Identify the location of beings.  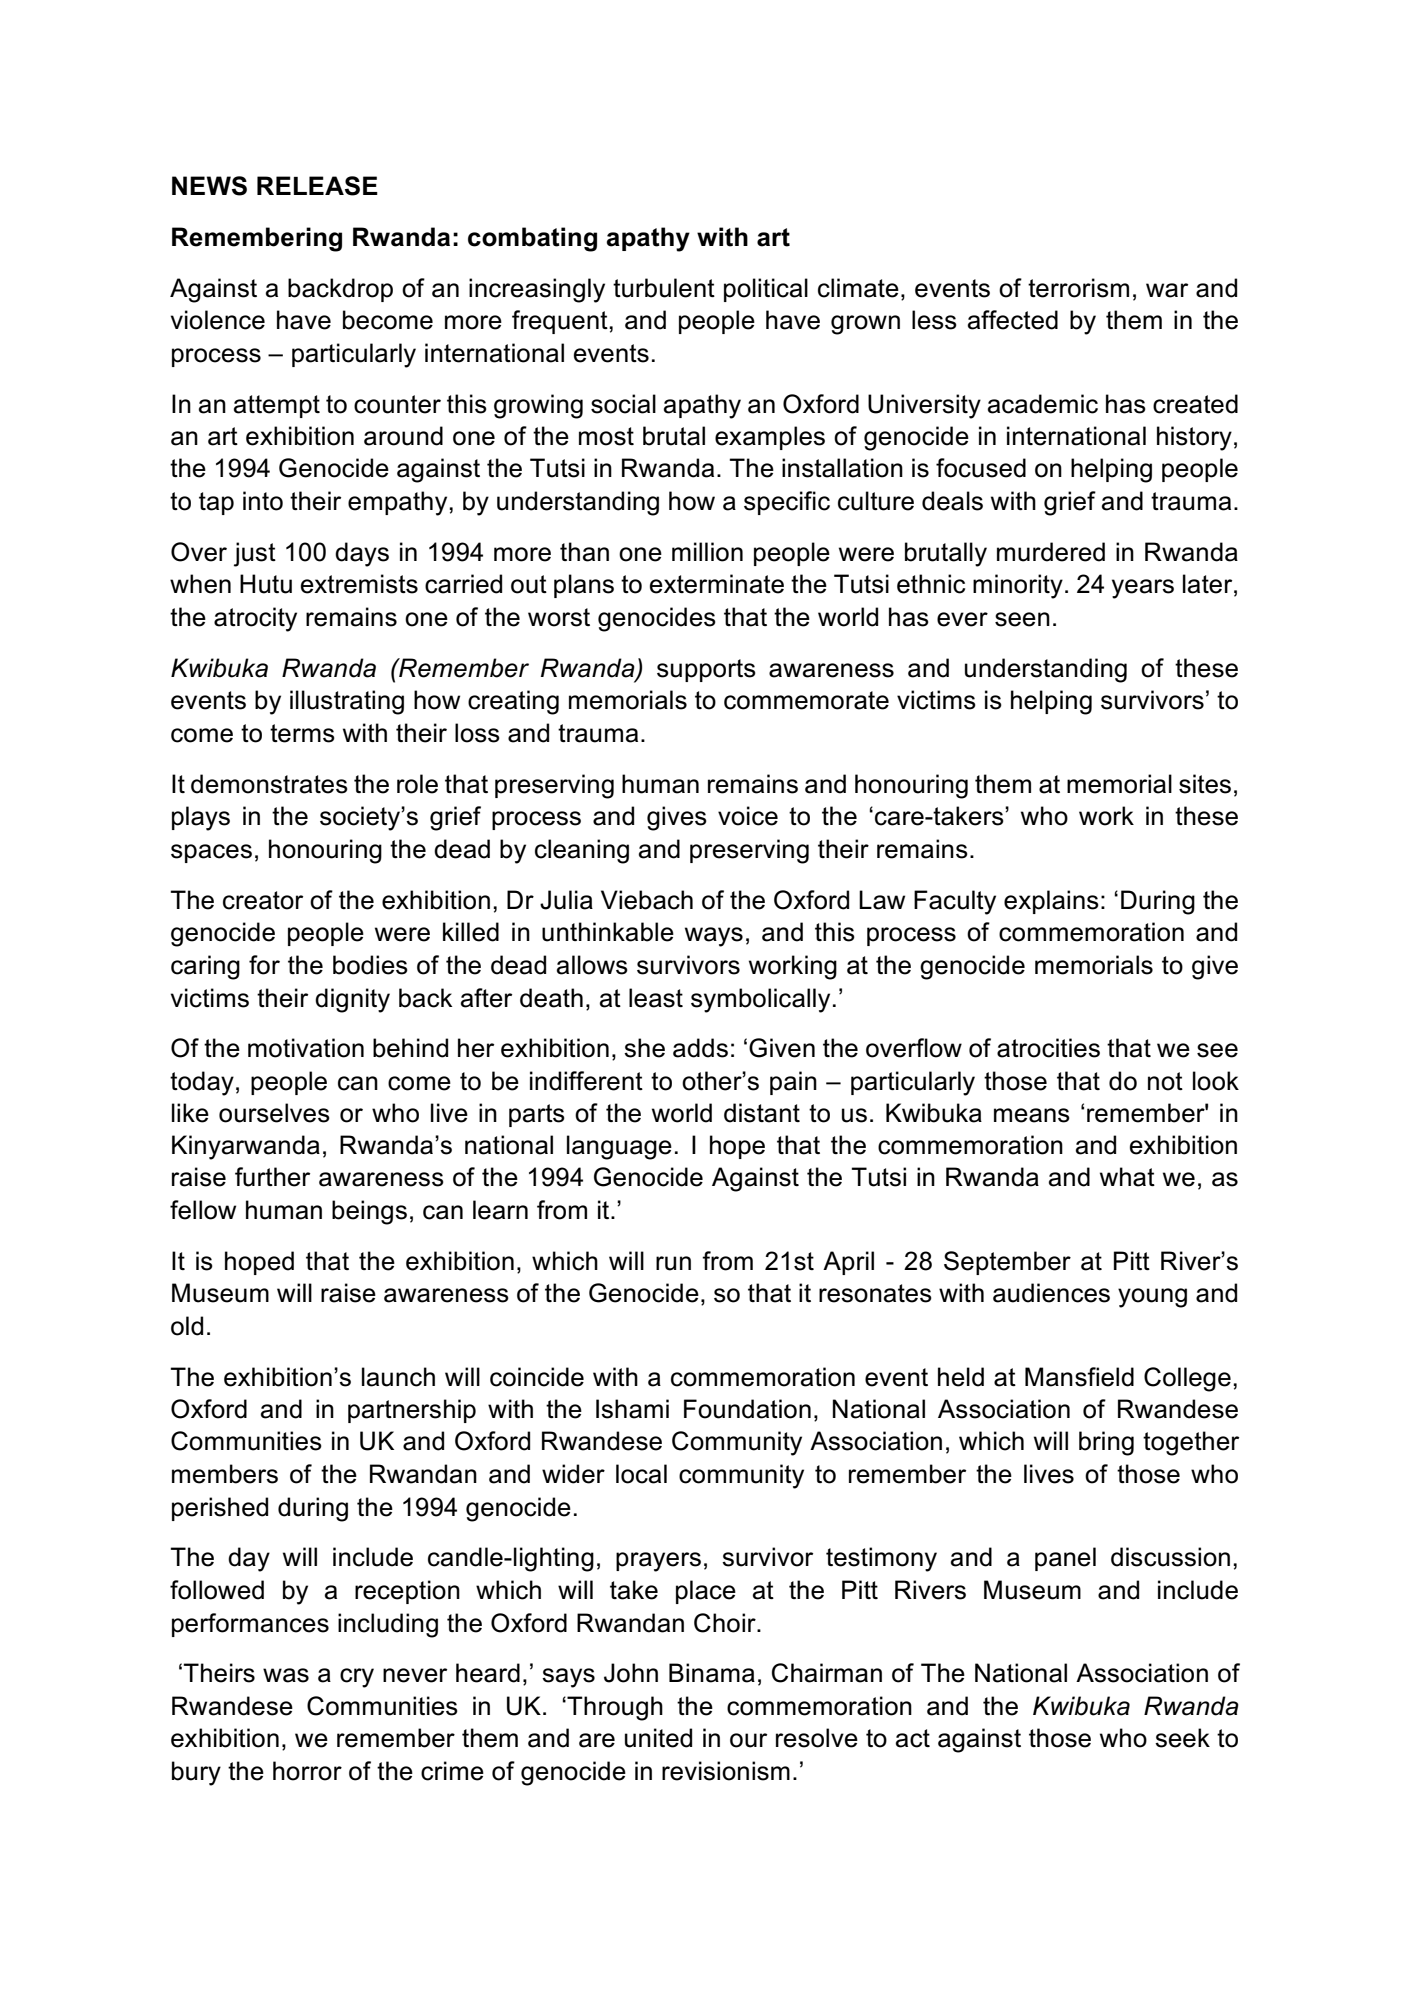
(369, 1212).
